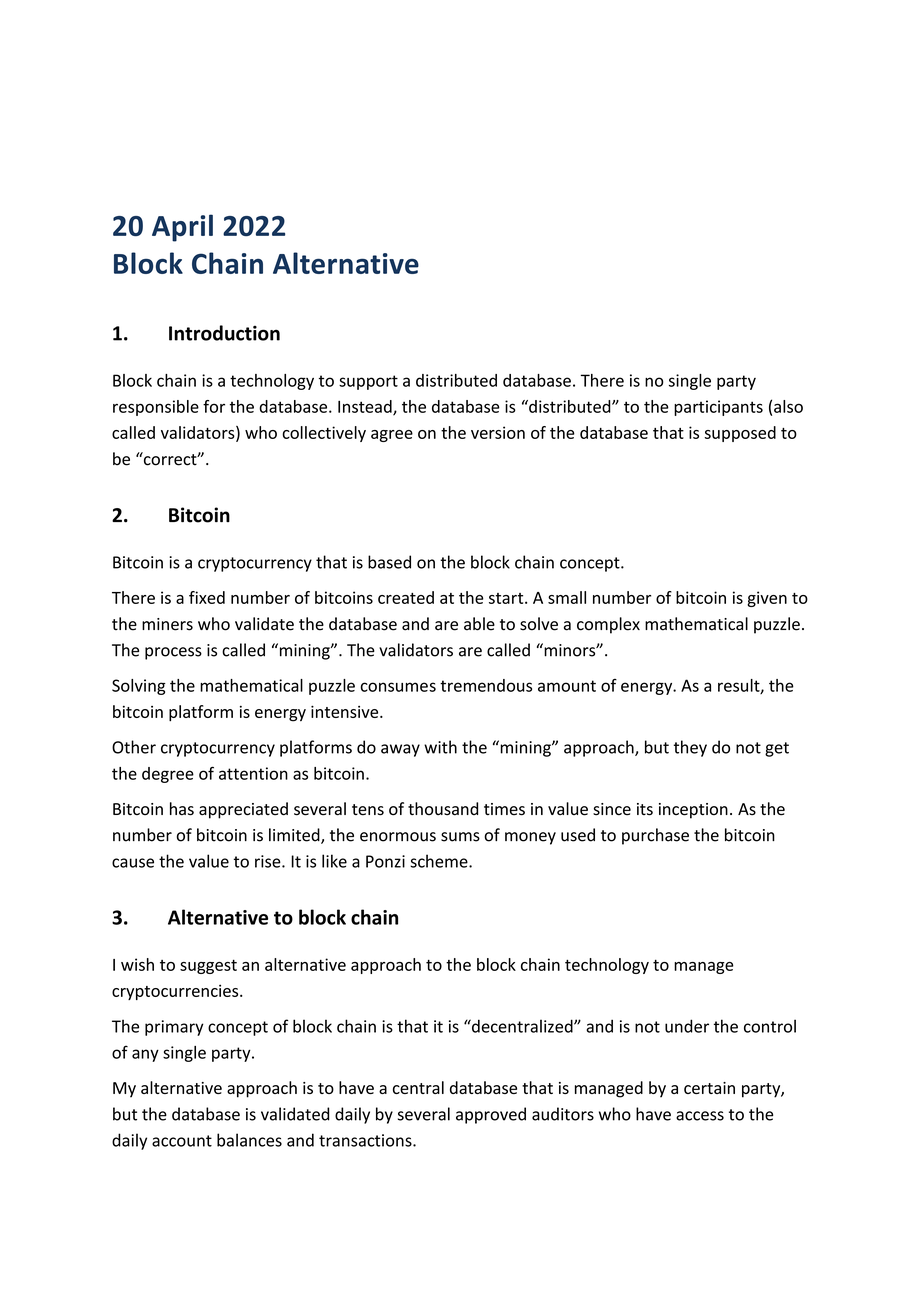  Describe the element at coordinates (491, 1115) in the page. I see `approved` at that location.
